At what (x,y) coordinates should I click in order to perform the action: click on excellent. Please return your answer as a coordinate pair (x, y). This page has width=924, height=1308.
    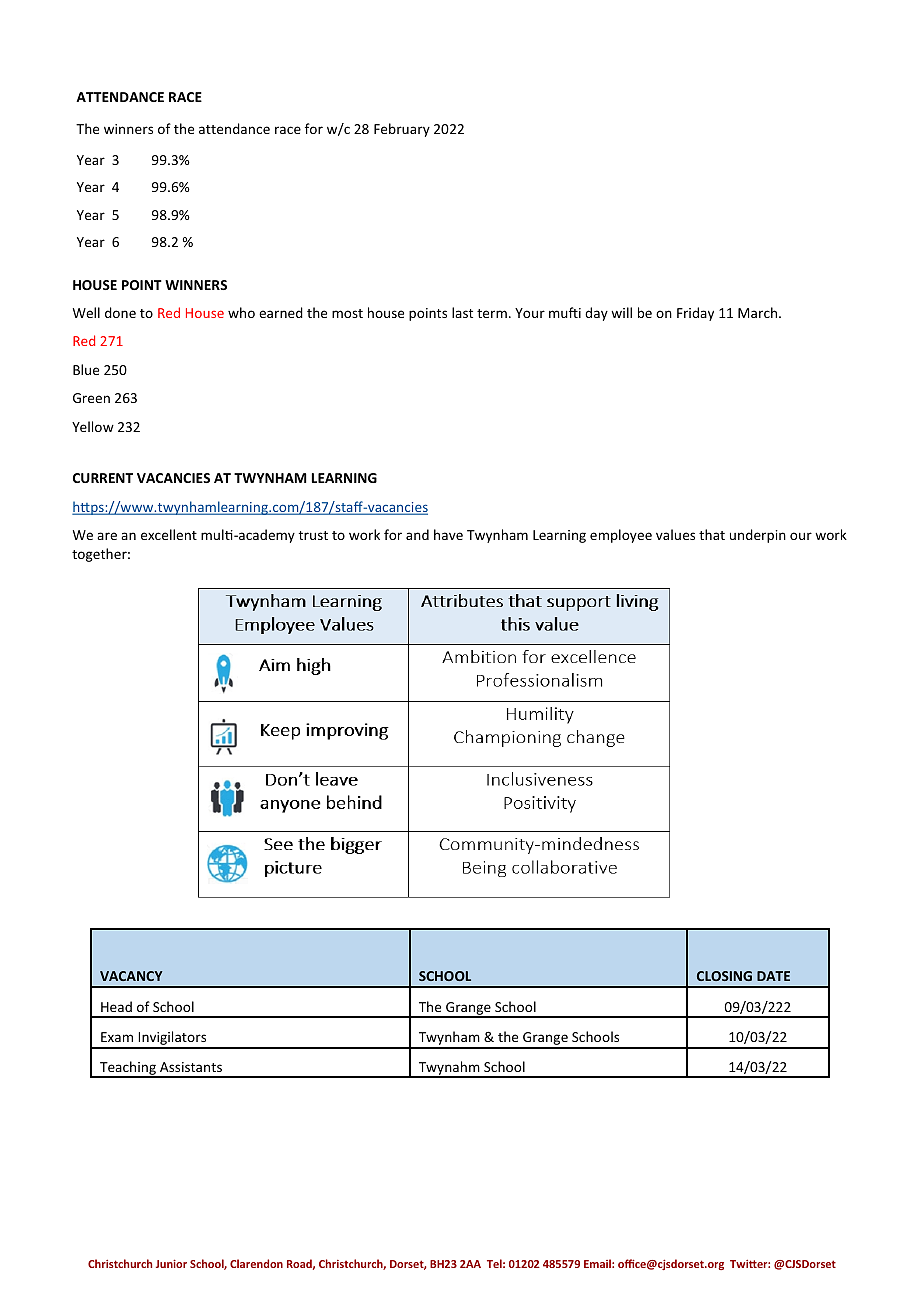
    Looking at the image, I should click on (169, 534).
